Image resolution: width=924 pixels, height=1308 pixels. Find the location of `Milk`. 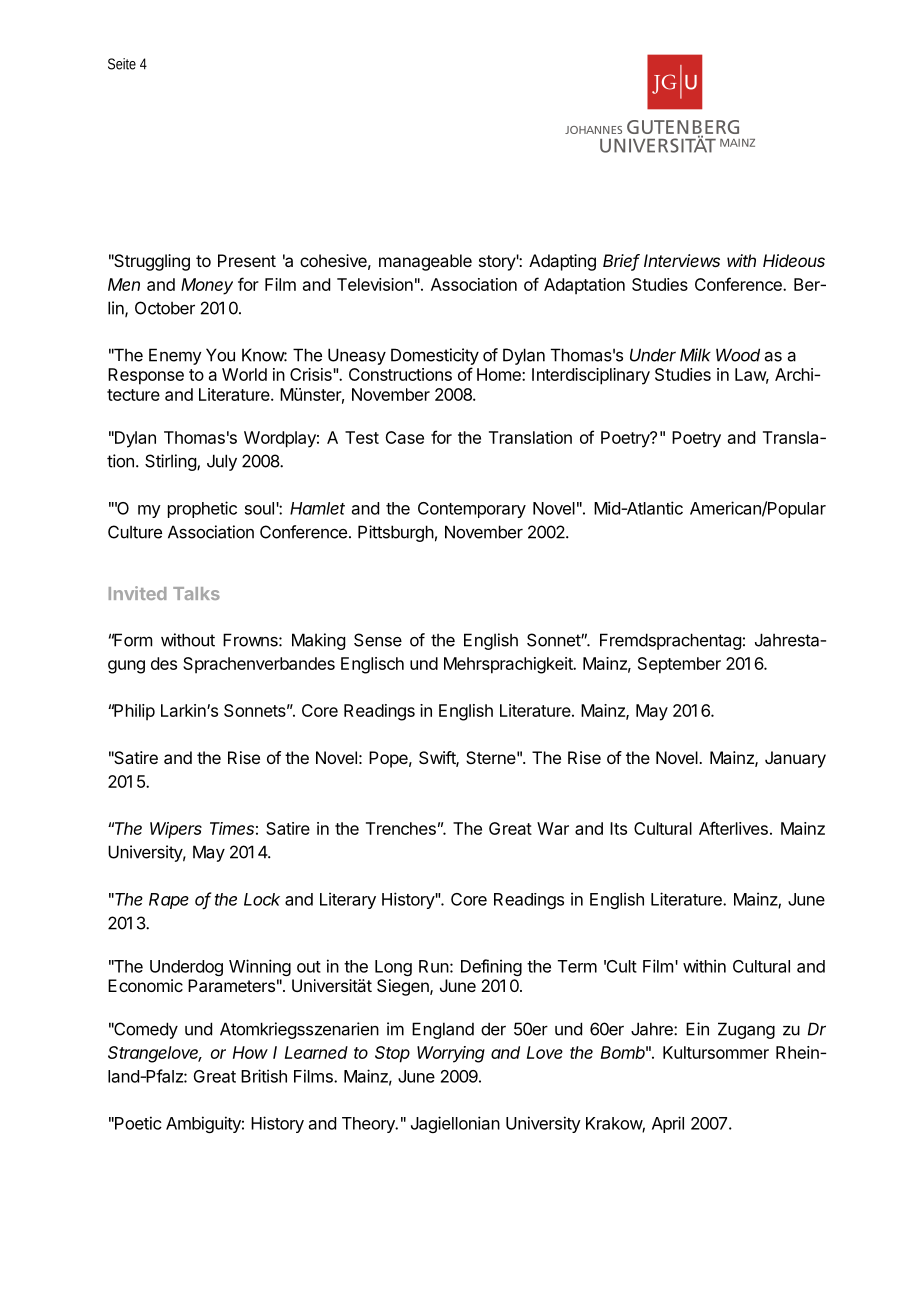

Milk is located at coordinates (695, 355).
